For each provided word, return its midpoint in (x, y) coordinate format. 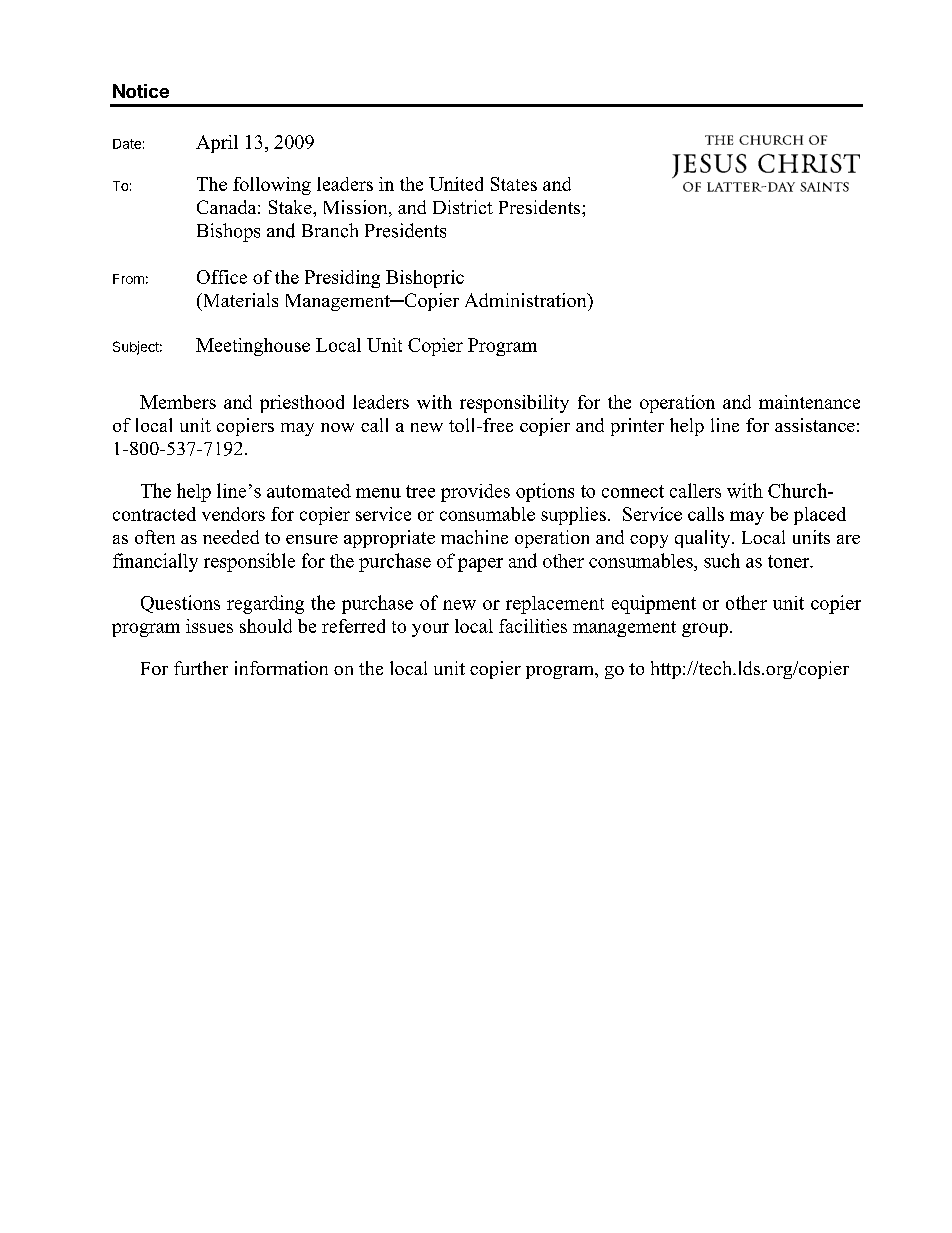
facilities (533, 626)
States (514, 184)
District (463, 207)
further (201, 668)
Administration (527, 300)
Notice (141, 91)
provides (475, 493)
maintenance (809, 402)
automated (309, 491)
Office (222, 277)
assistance (815, 425)
